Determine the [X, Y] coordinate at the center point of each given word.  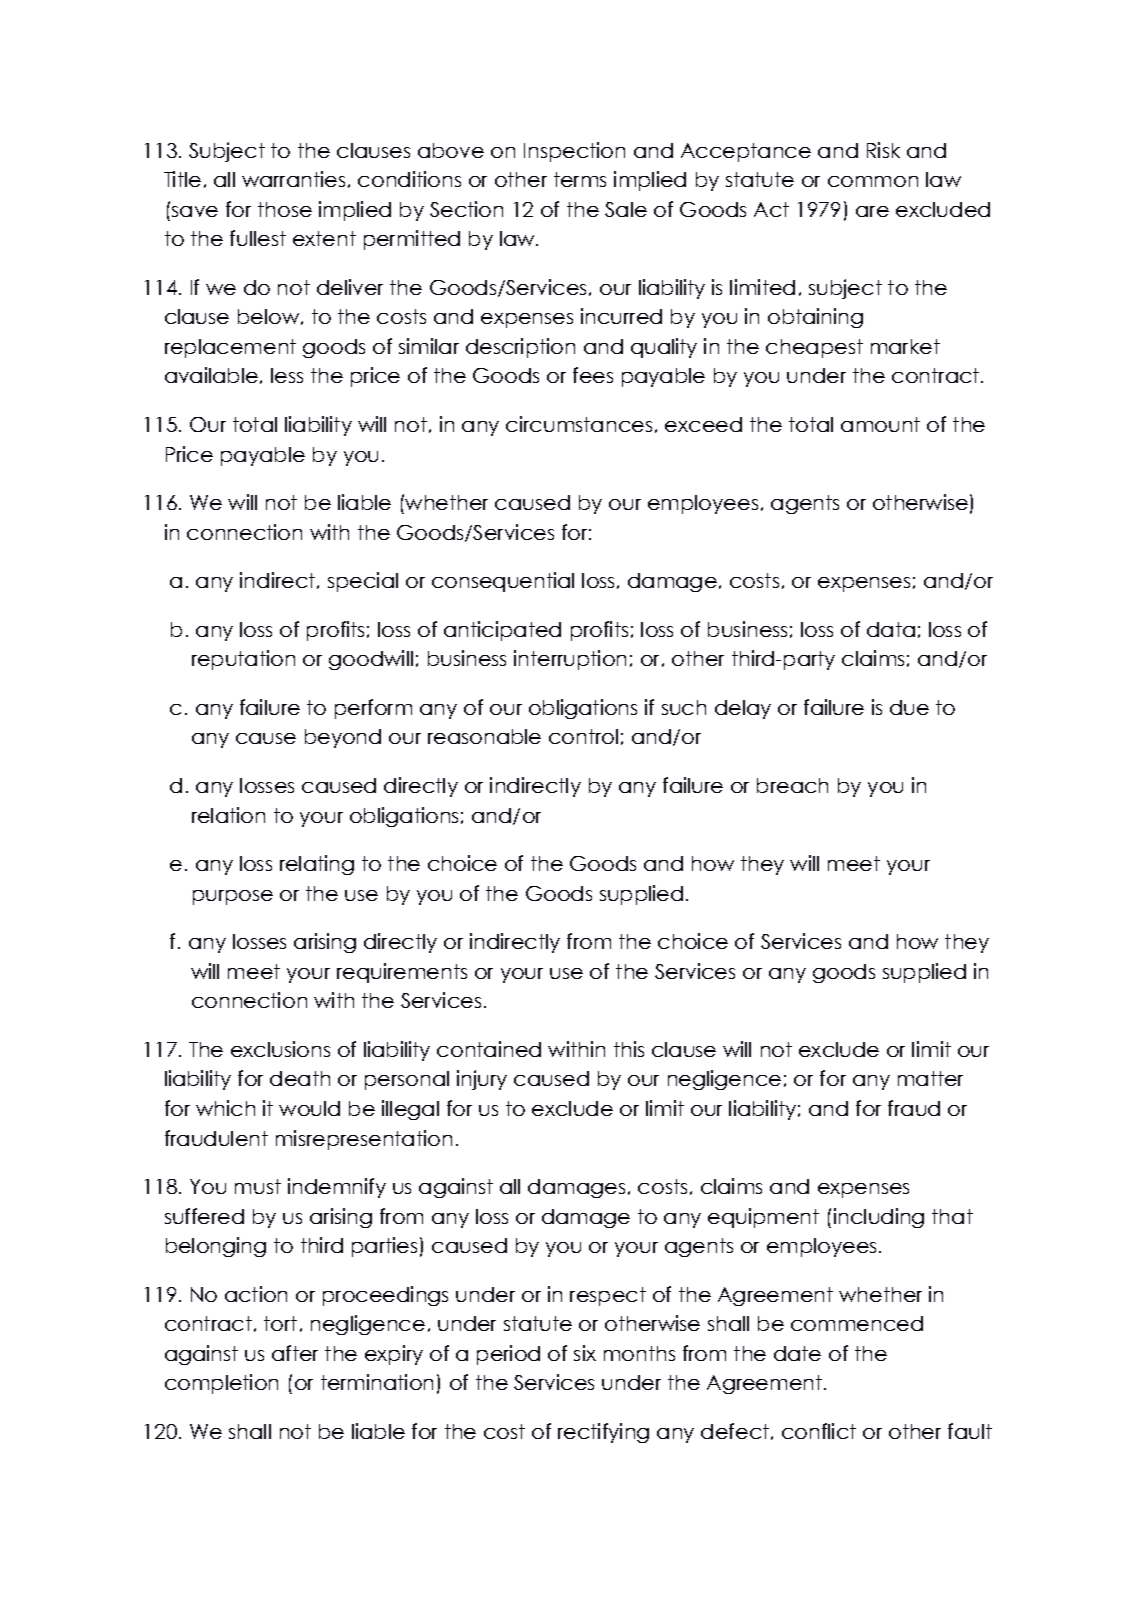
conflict [819, 1431]
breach [792, 785]
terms [580, 179]
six [585, 1353]
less [287, 375]
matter [930, 1078]
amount [880, 424]
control [583, 736]
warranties [293, 179]
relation [228, 815]
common [873, 181]
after [295, 1353]
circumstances [579, 424]
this [629, 1049]
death [300, 1078]
